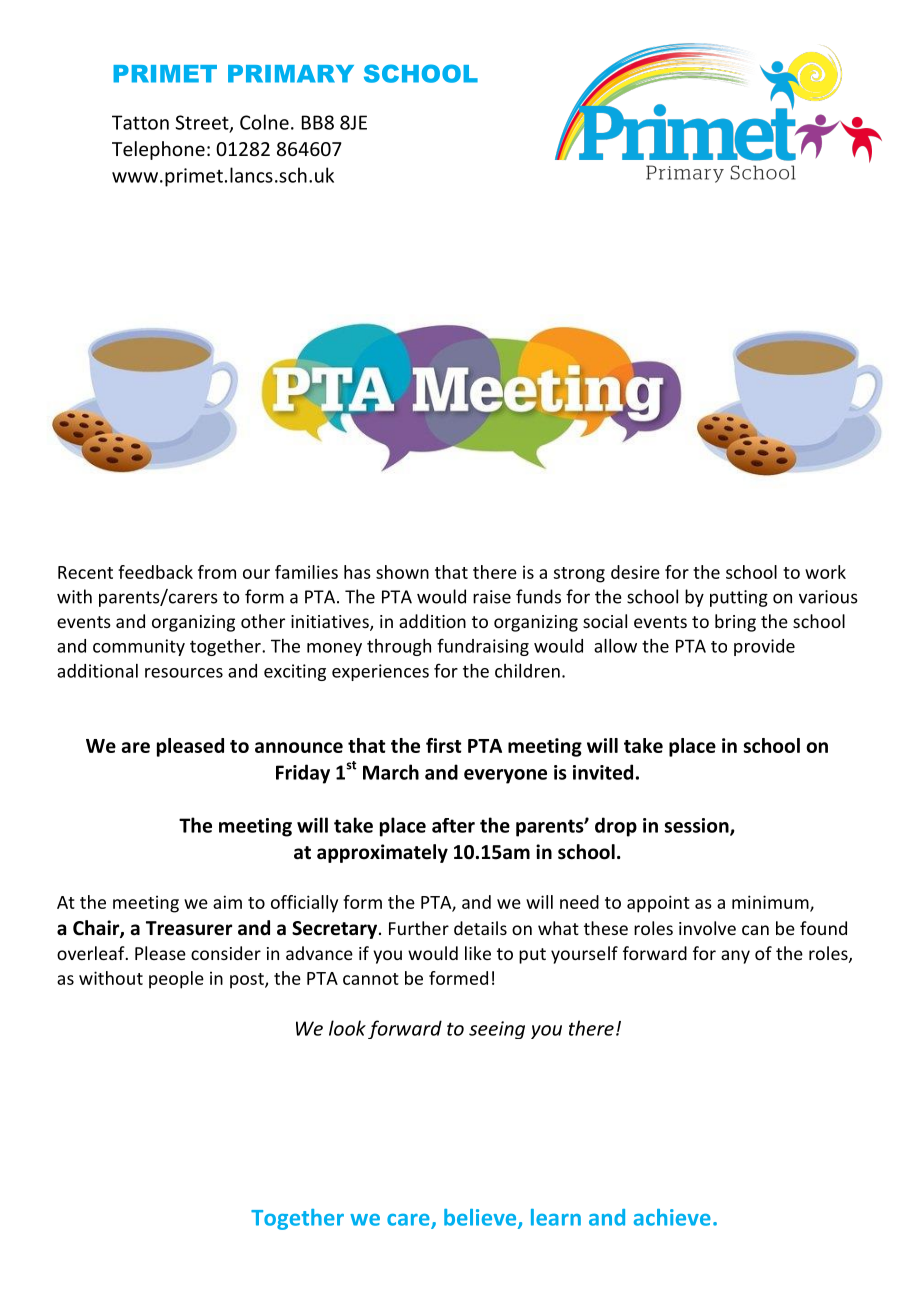 The height and width of the screenshot is (1308, 924). Describe the element at coordinates (483, 647) in the screenshot. I see `fundraising` at that location.
